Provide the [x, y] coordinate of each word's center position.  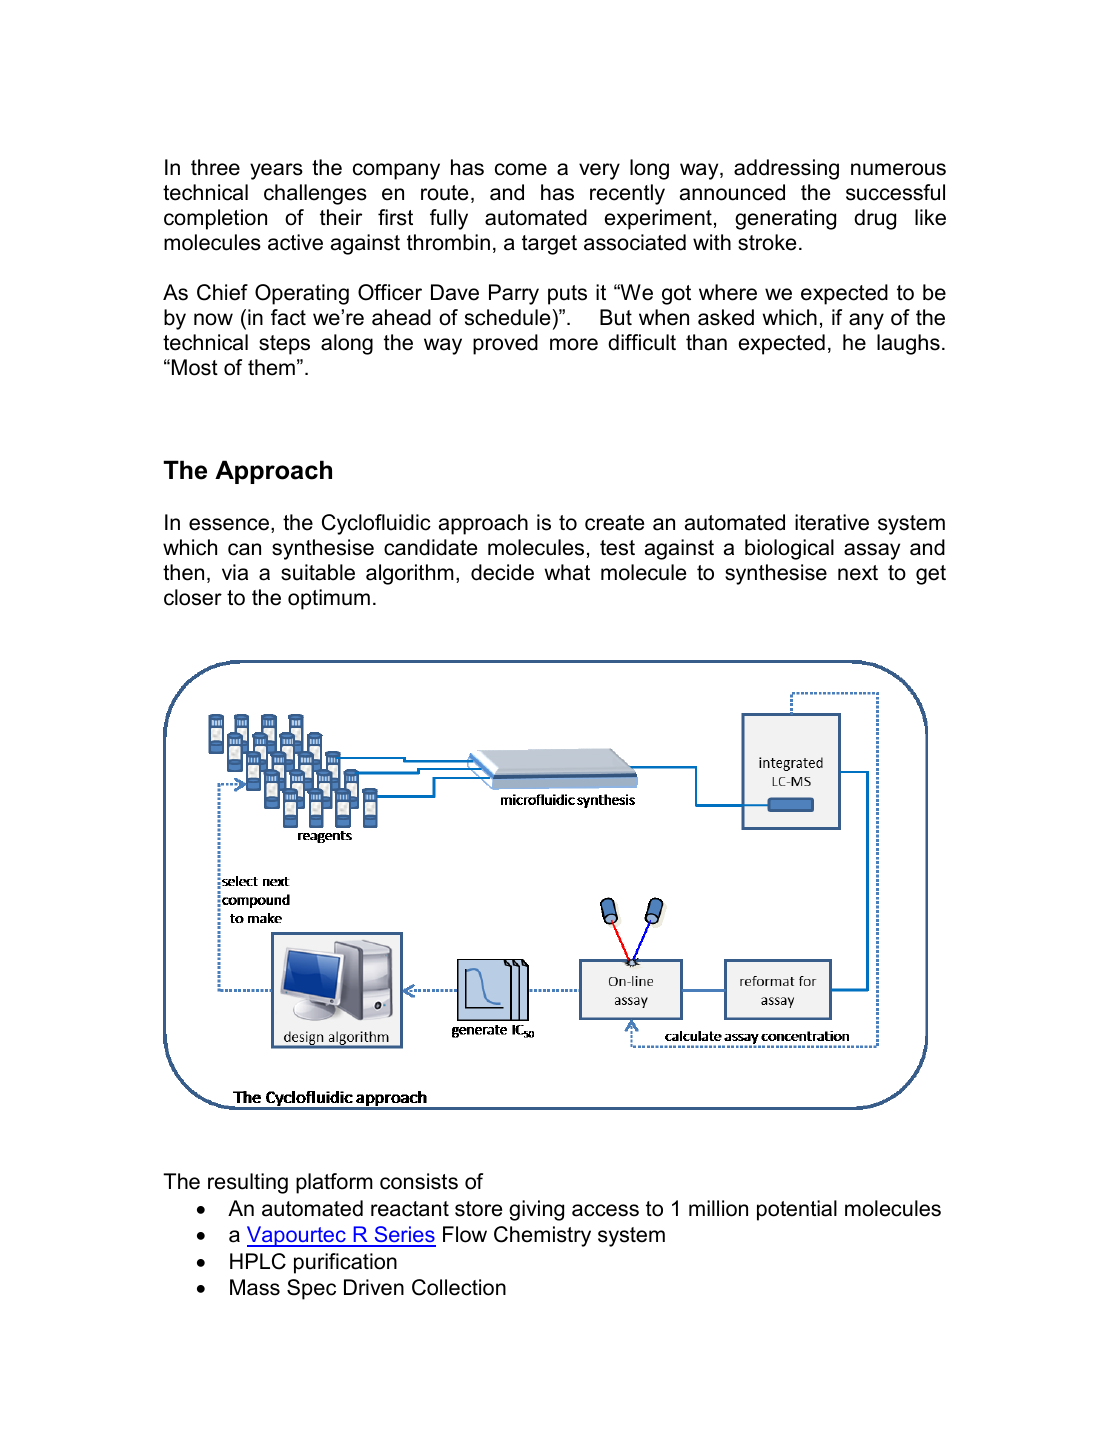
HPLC [258, 1261]
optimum [329, 599]
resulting [248, 1183]
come [521, 169]
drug [875, 219]
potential [797, 1210]
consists [419, 1181]
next [858, 573]
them [271, 367]
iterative [832, 522]
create [614, 523]
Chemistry [542, 1236]
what [567, 572]
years [276, 171]
